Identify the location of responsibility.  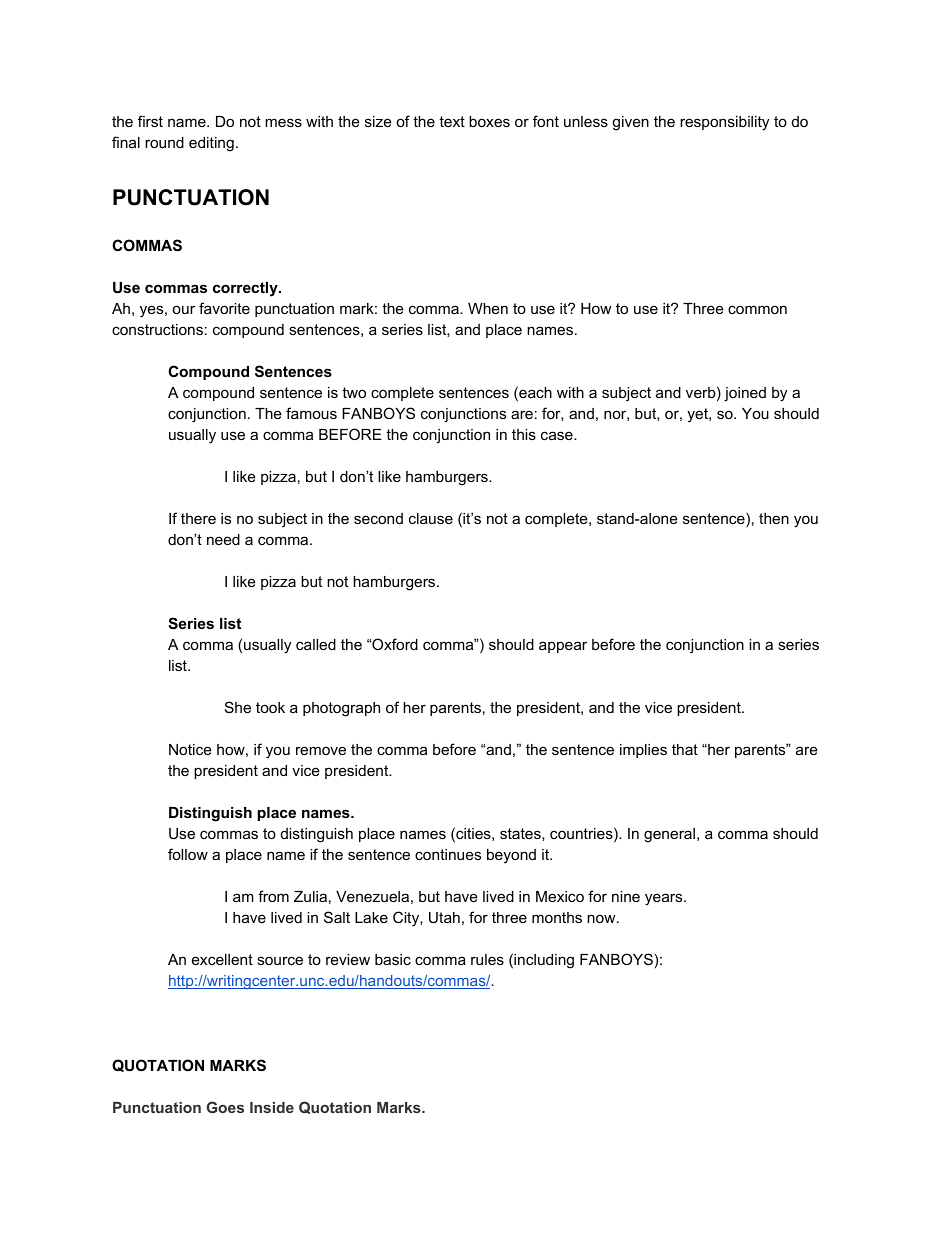
(724, 123).
